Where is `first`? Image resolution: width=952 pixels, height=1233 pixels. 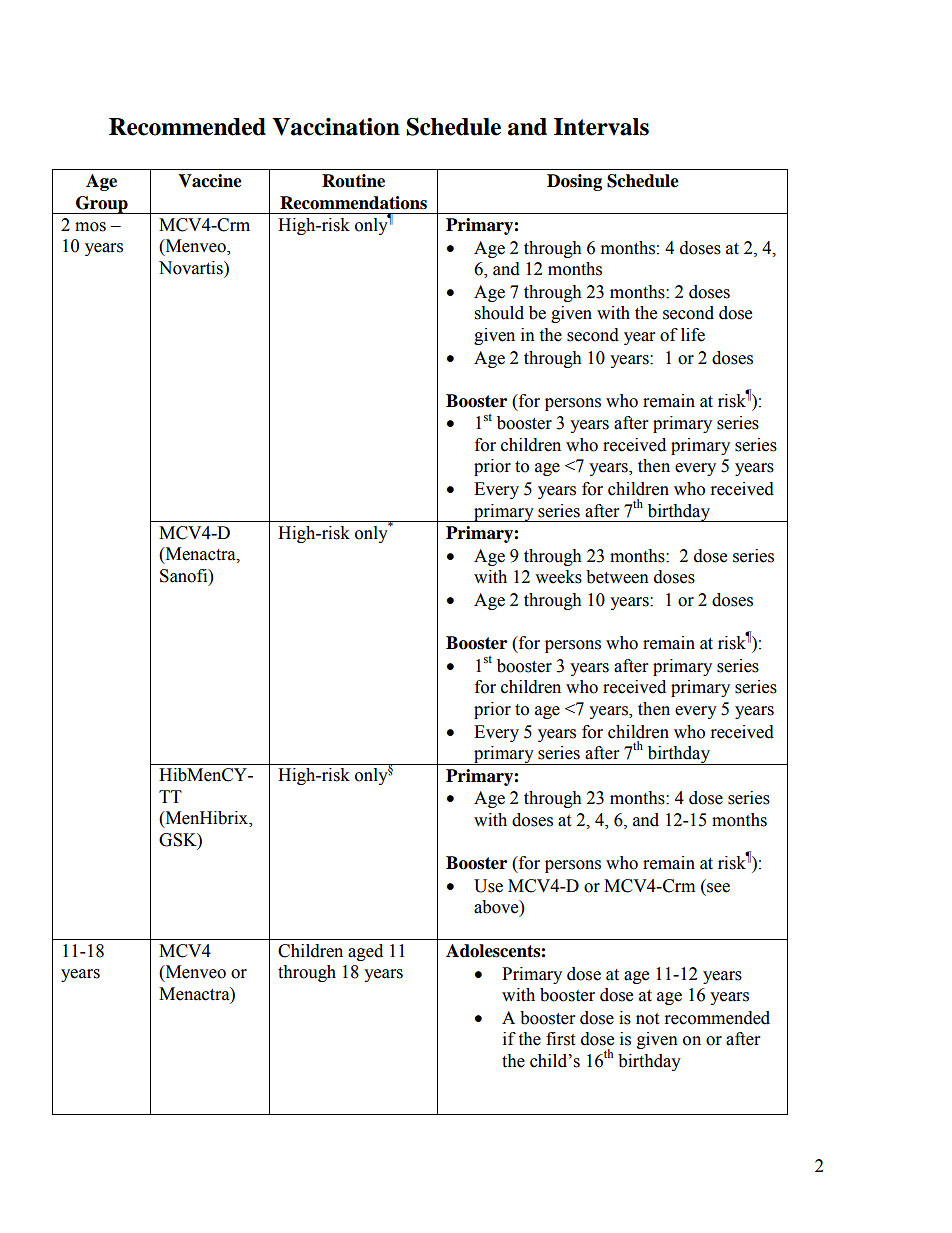 first is located at coordinates (560, 1039).
